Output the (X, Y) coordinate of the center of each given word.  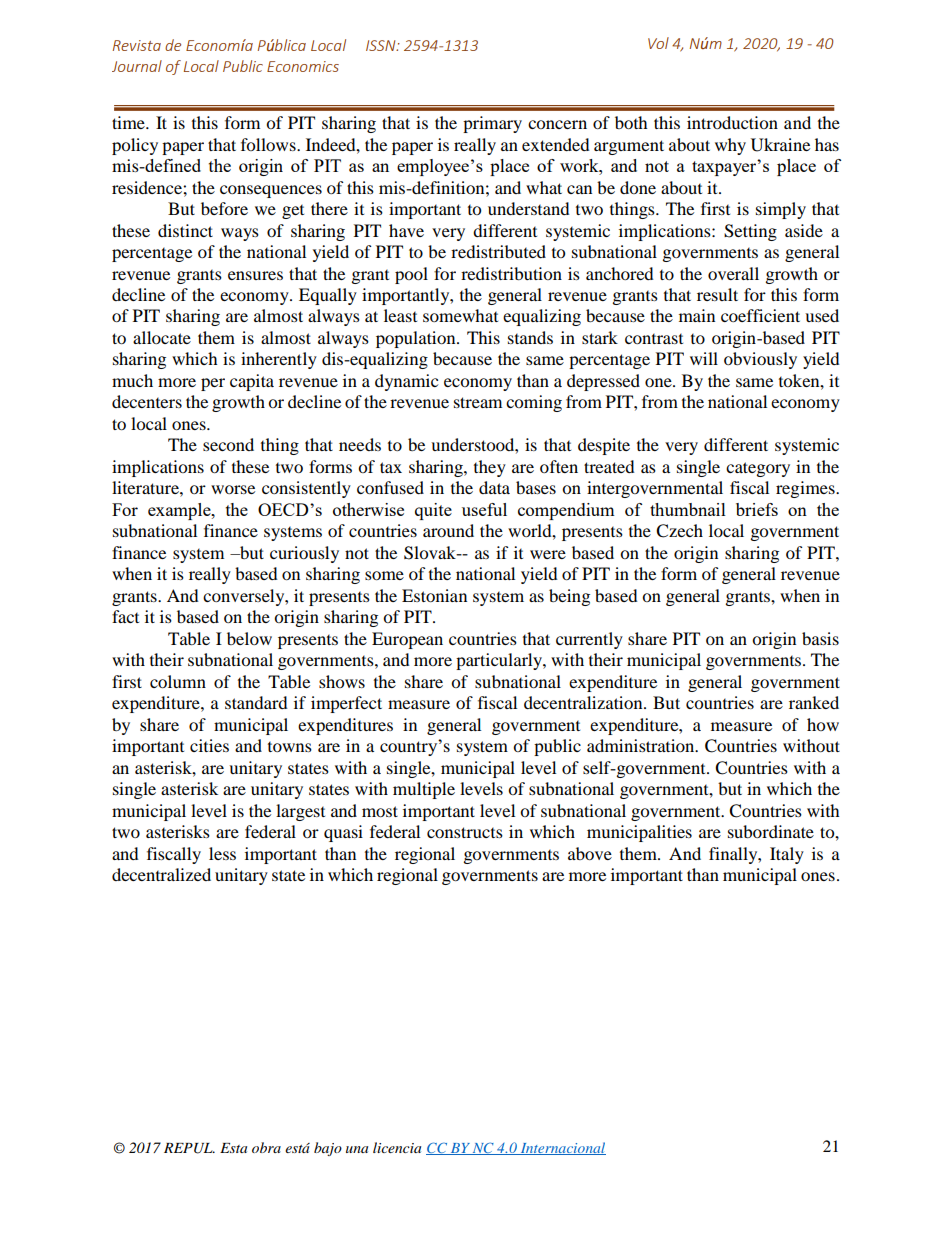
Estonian (434, 595)
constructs (465, 832)
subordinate (771, 831)
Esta (233, 1148)
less (222, 853)
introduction (732, 122)
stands (530, 337)
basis (820, 638)
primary (492, 124)
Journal (137, 66)
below (249, 638)
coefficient (760, 315)
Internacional (562, 1148)
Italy (787, 855)
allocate (162, 337)
